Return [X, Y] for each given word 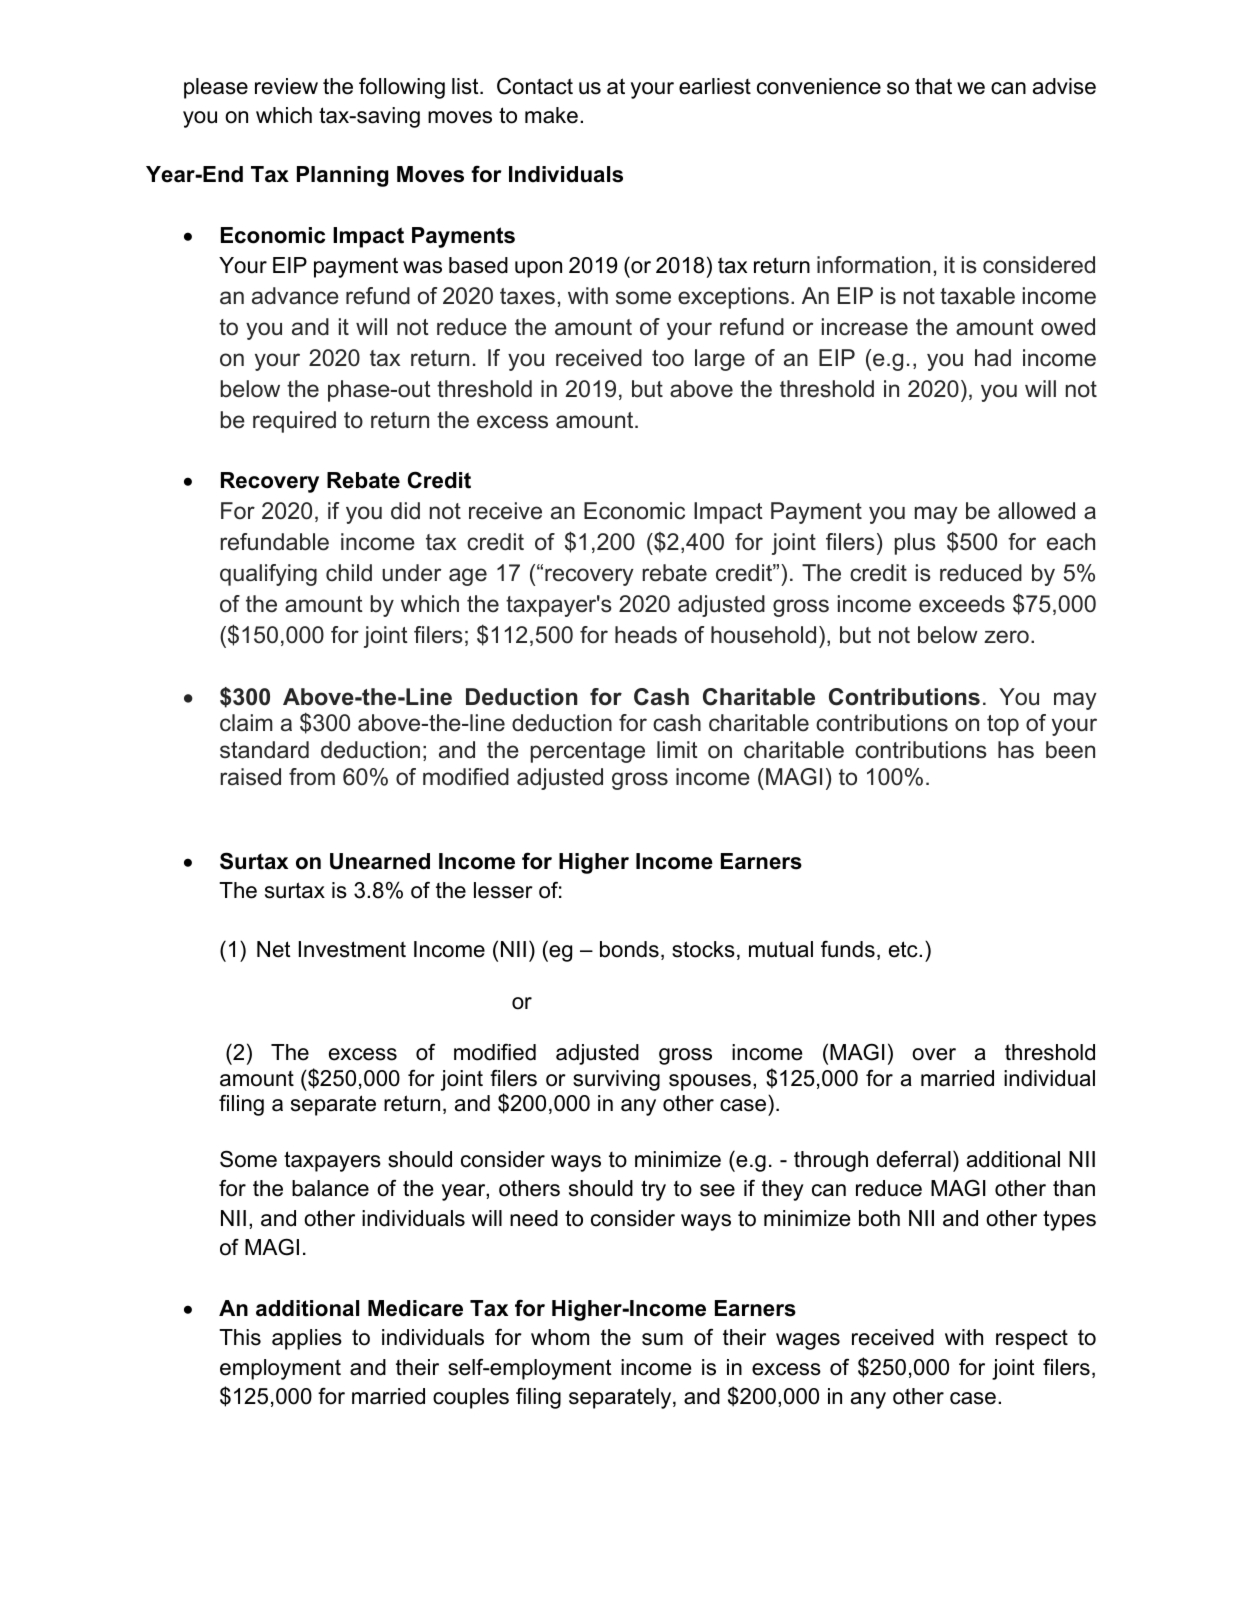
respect [1032, 1340]
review [286, 86]
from [312, 777]
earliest [715, 86]
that [933, 86]
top [1003, 725]
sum [662, 1339]
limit [677, 749]
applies [307, 1339]
